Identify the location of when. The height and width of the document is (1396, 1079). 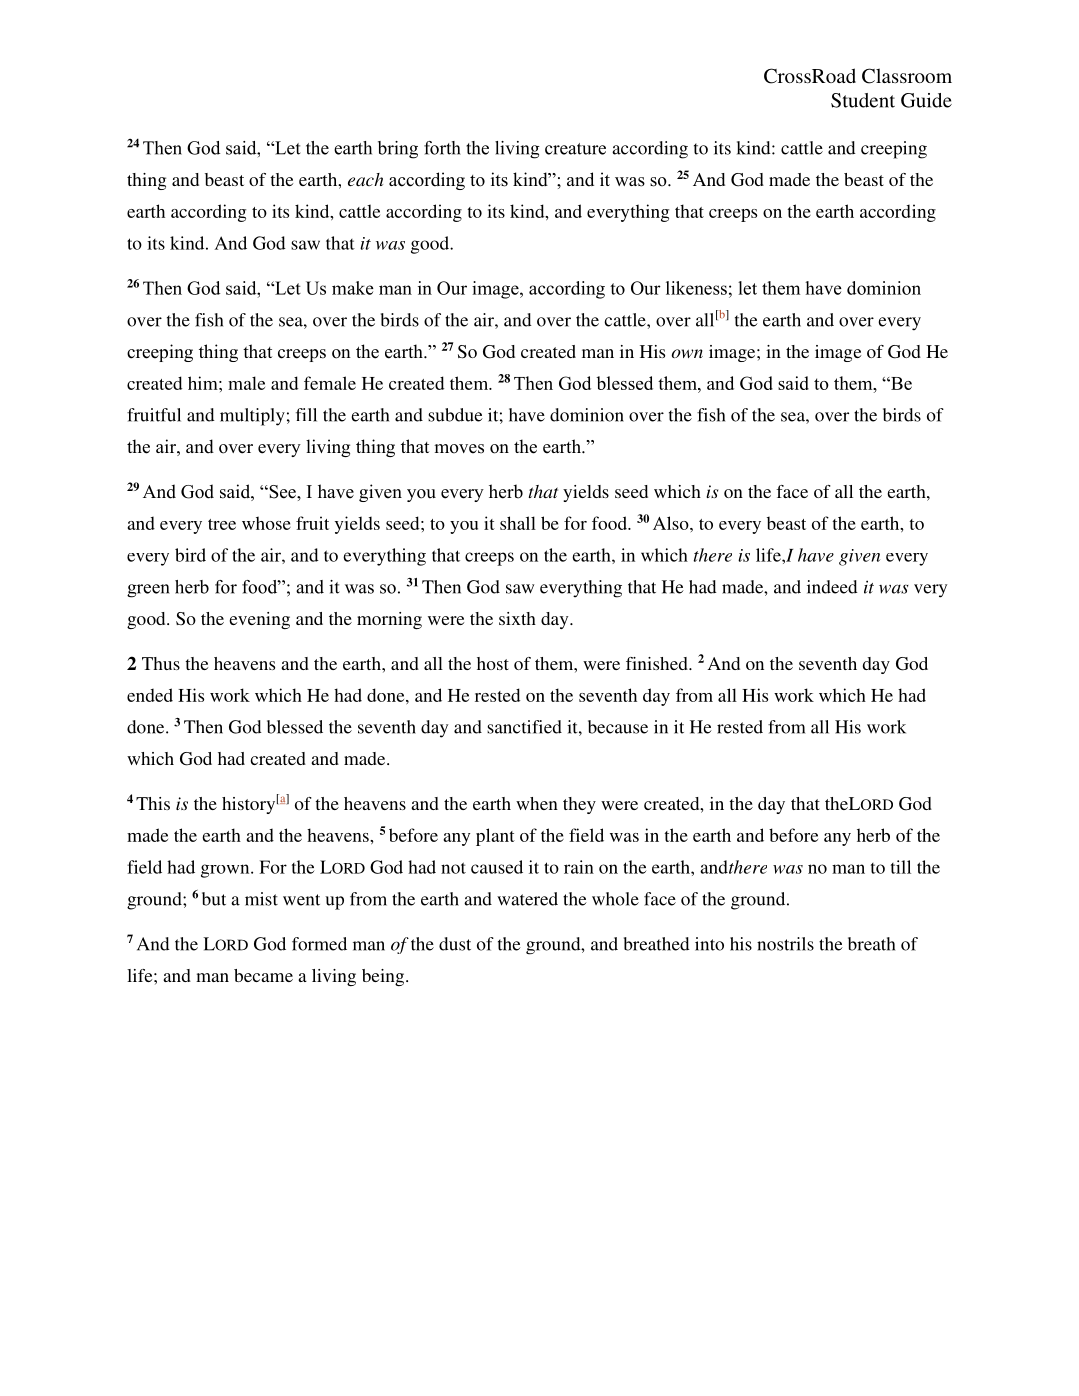
(537, 803).
